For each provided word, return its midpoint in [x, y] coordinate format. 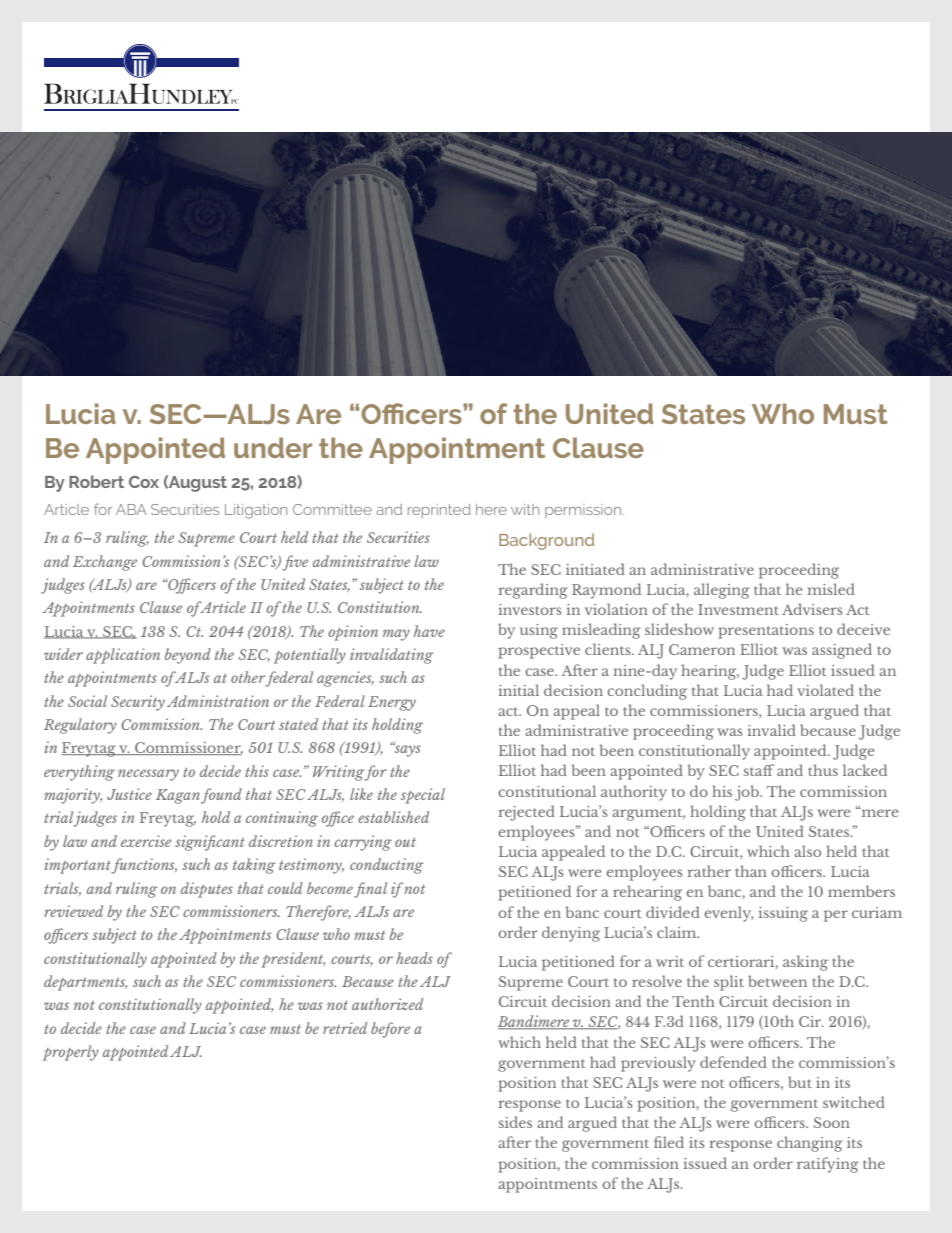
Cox [144, 482]
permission [583, 511]
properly [71, 1053]
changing [810, 1144]
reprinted [439, 511]
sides [515, 1122]
